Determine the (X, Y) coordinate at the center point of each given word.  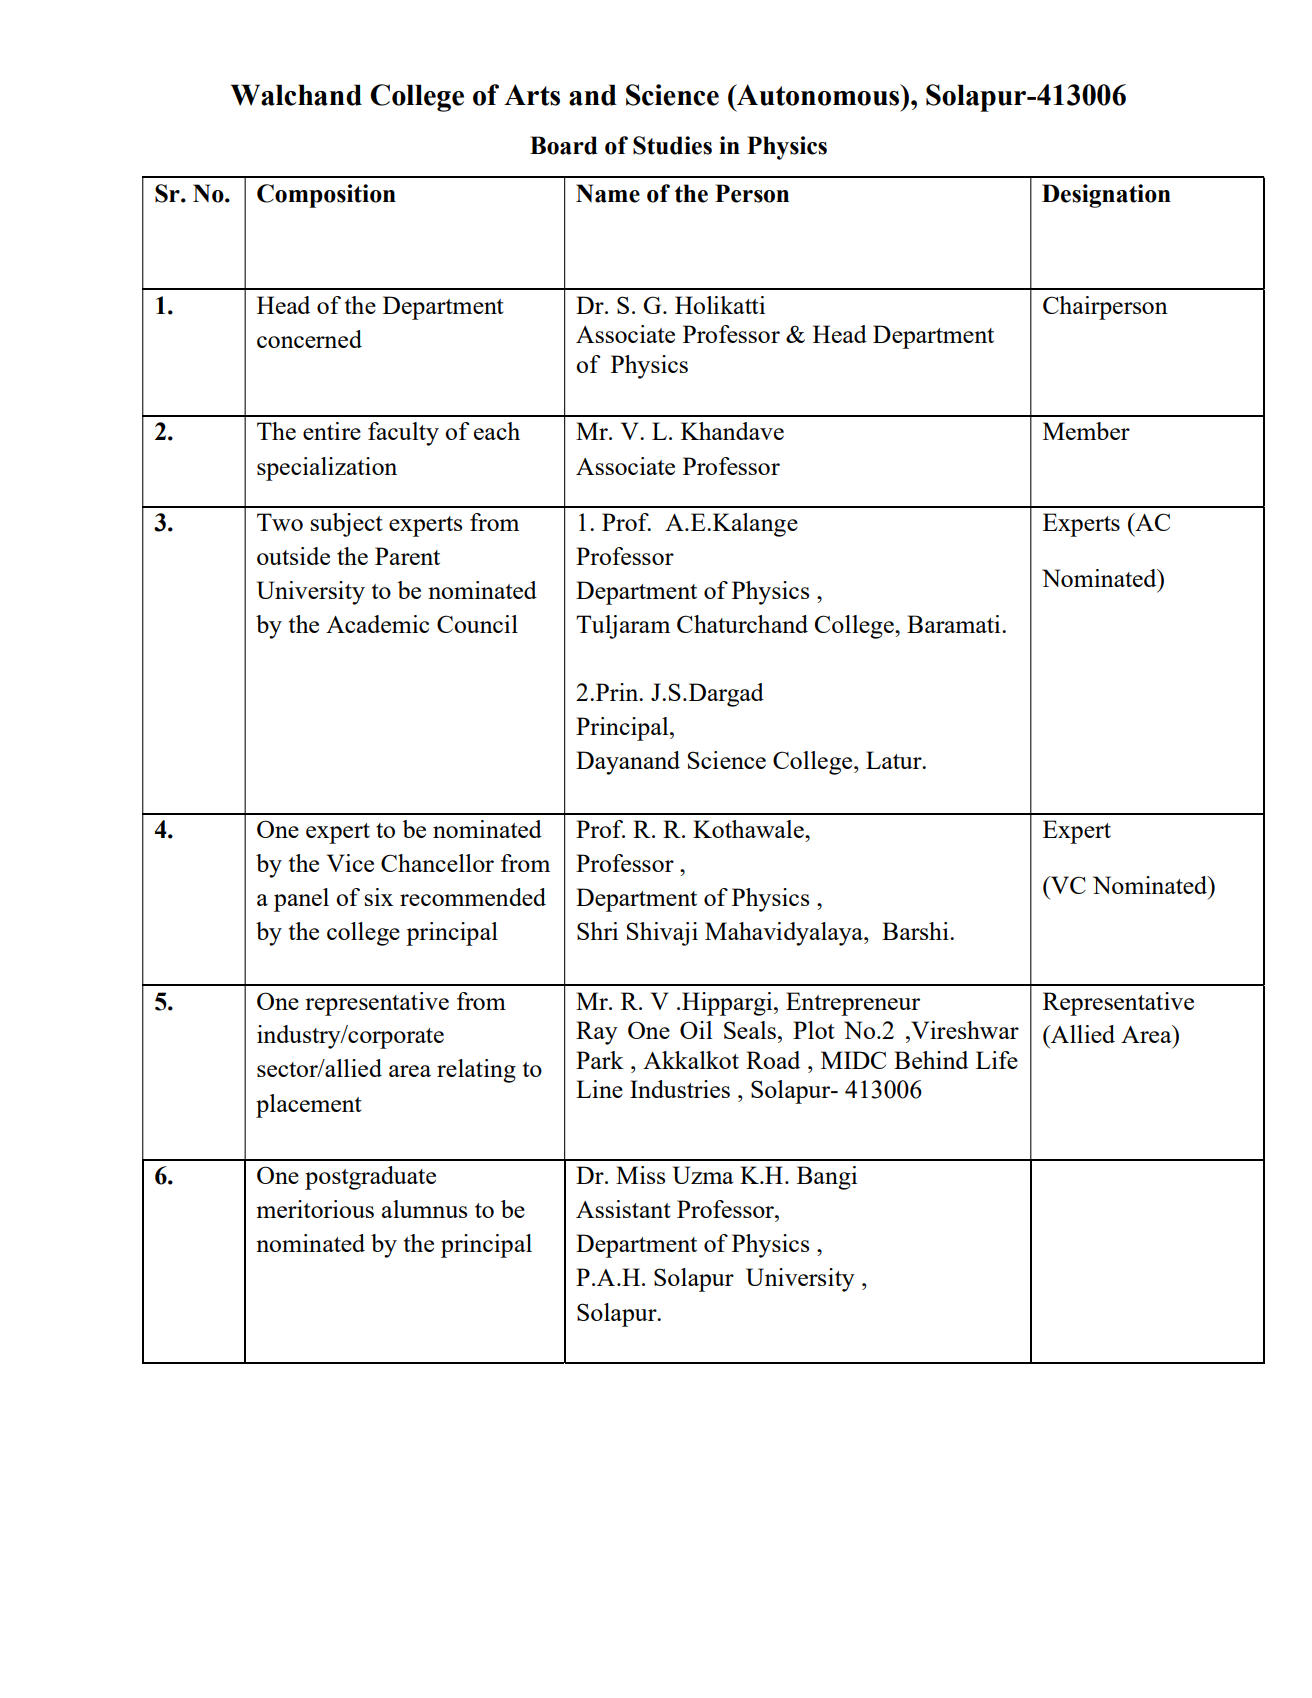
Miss (640, 1175)
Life (997, 1060)
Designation (1106, 196)
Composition (326, 196)
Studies (672, 145)
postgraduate (370, 1178)
